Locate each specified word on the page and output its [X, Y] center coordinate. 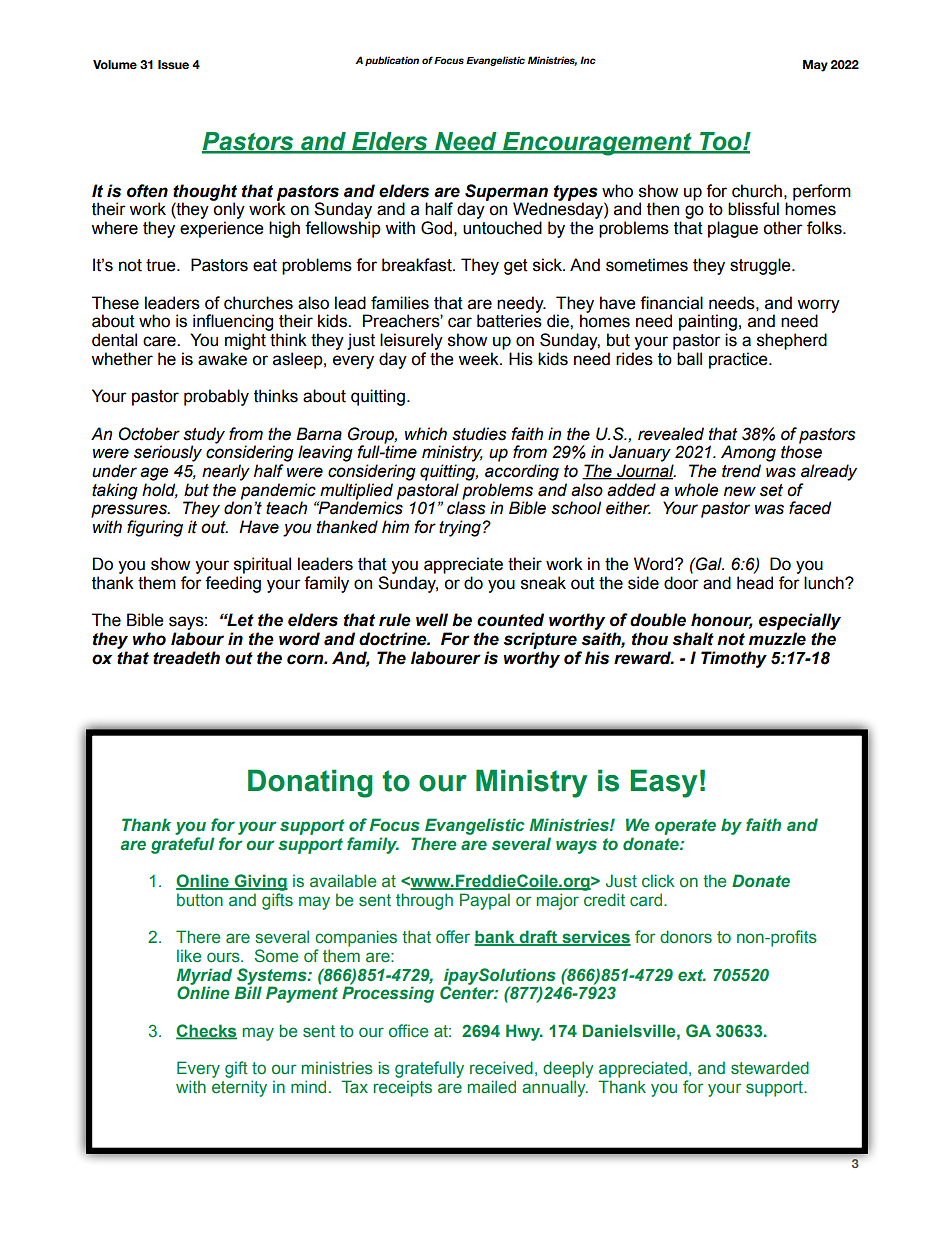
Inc [588, 60]
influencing [233, 322]
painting [708, 322]
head [755, 583]
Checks [206, 1031]
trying [460, 528]
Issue [173, 64]
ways [576, 847]
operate [685, 827]
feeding [233, 584]
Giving [260, 882]
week [479, 359]
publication [392, 61]
